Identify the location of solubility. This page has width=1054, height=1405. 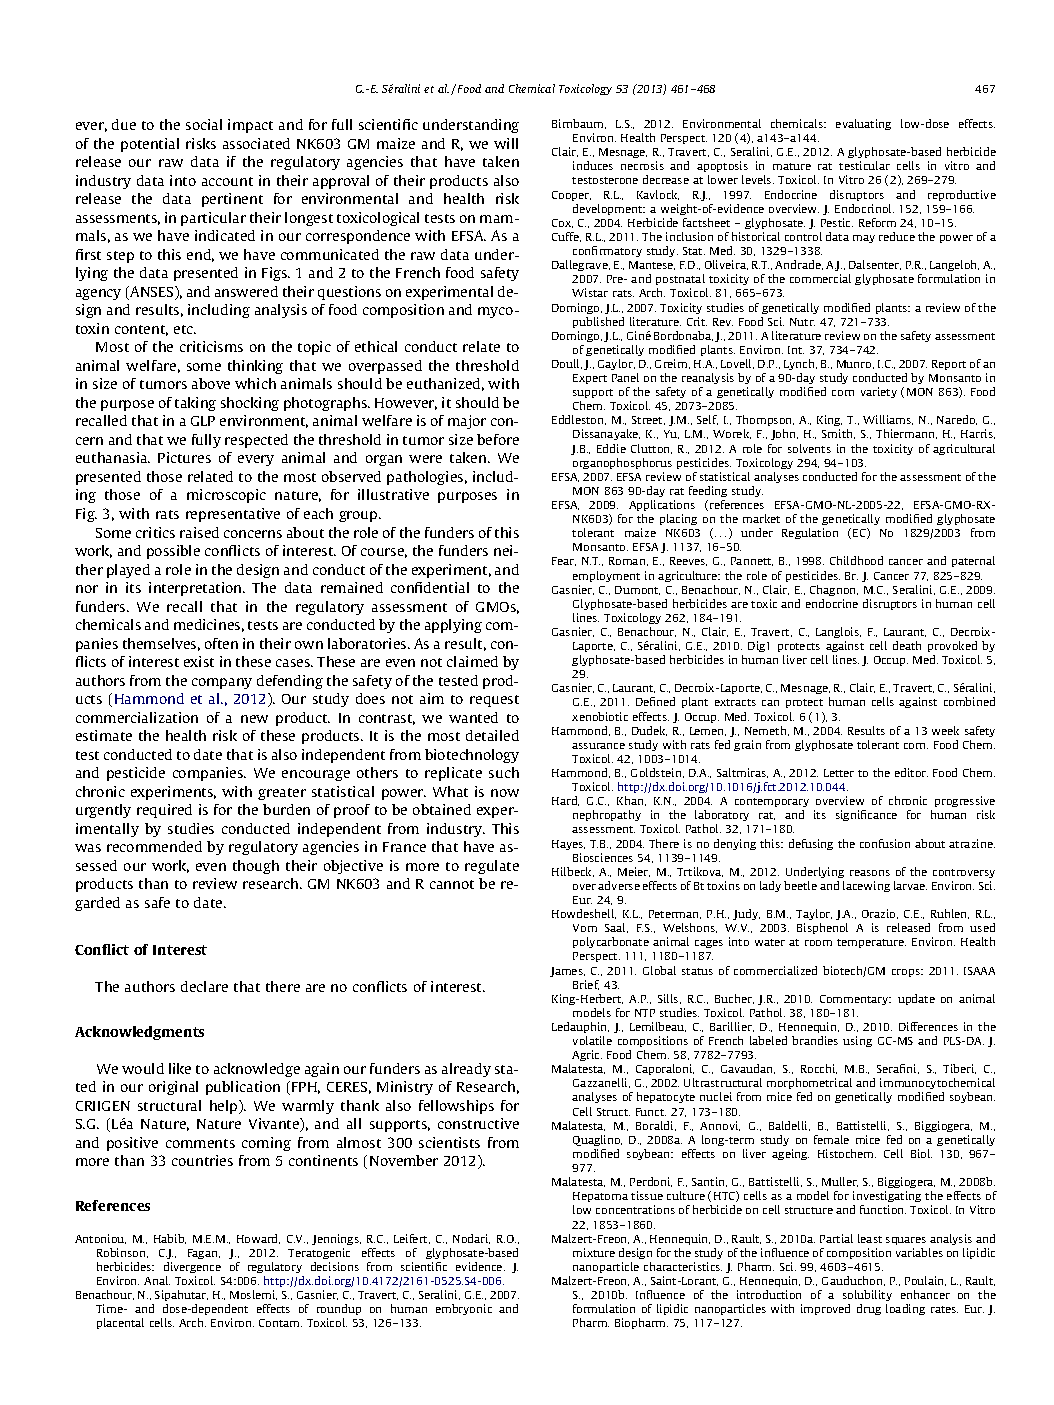
(867, 1295).
